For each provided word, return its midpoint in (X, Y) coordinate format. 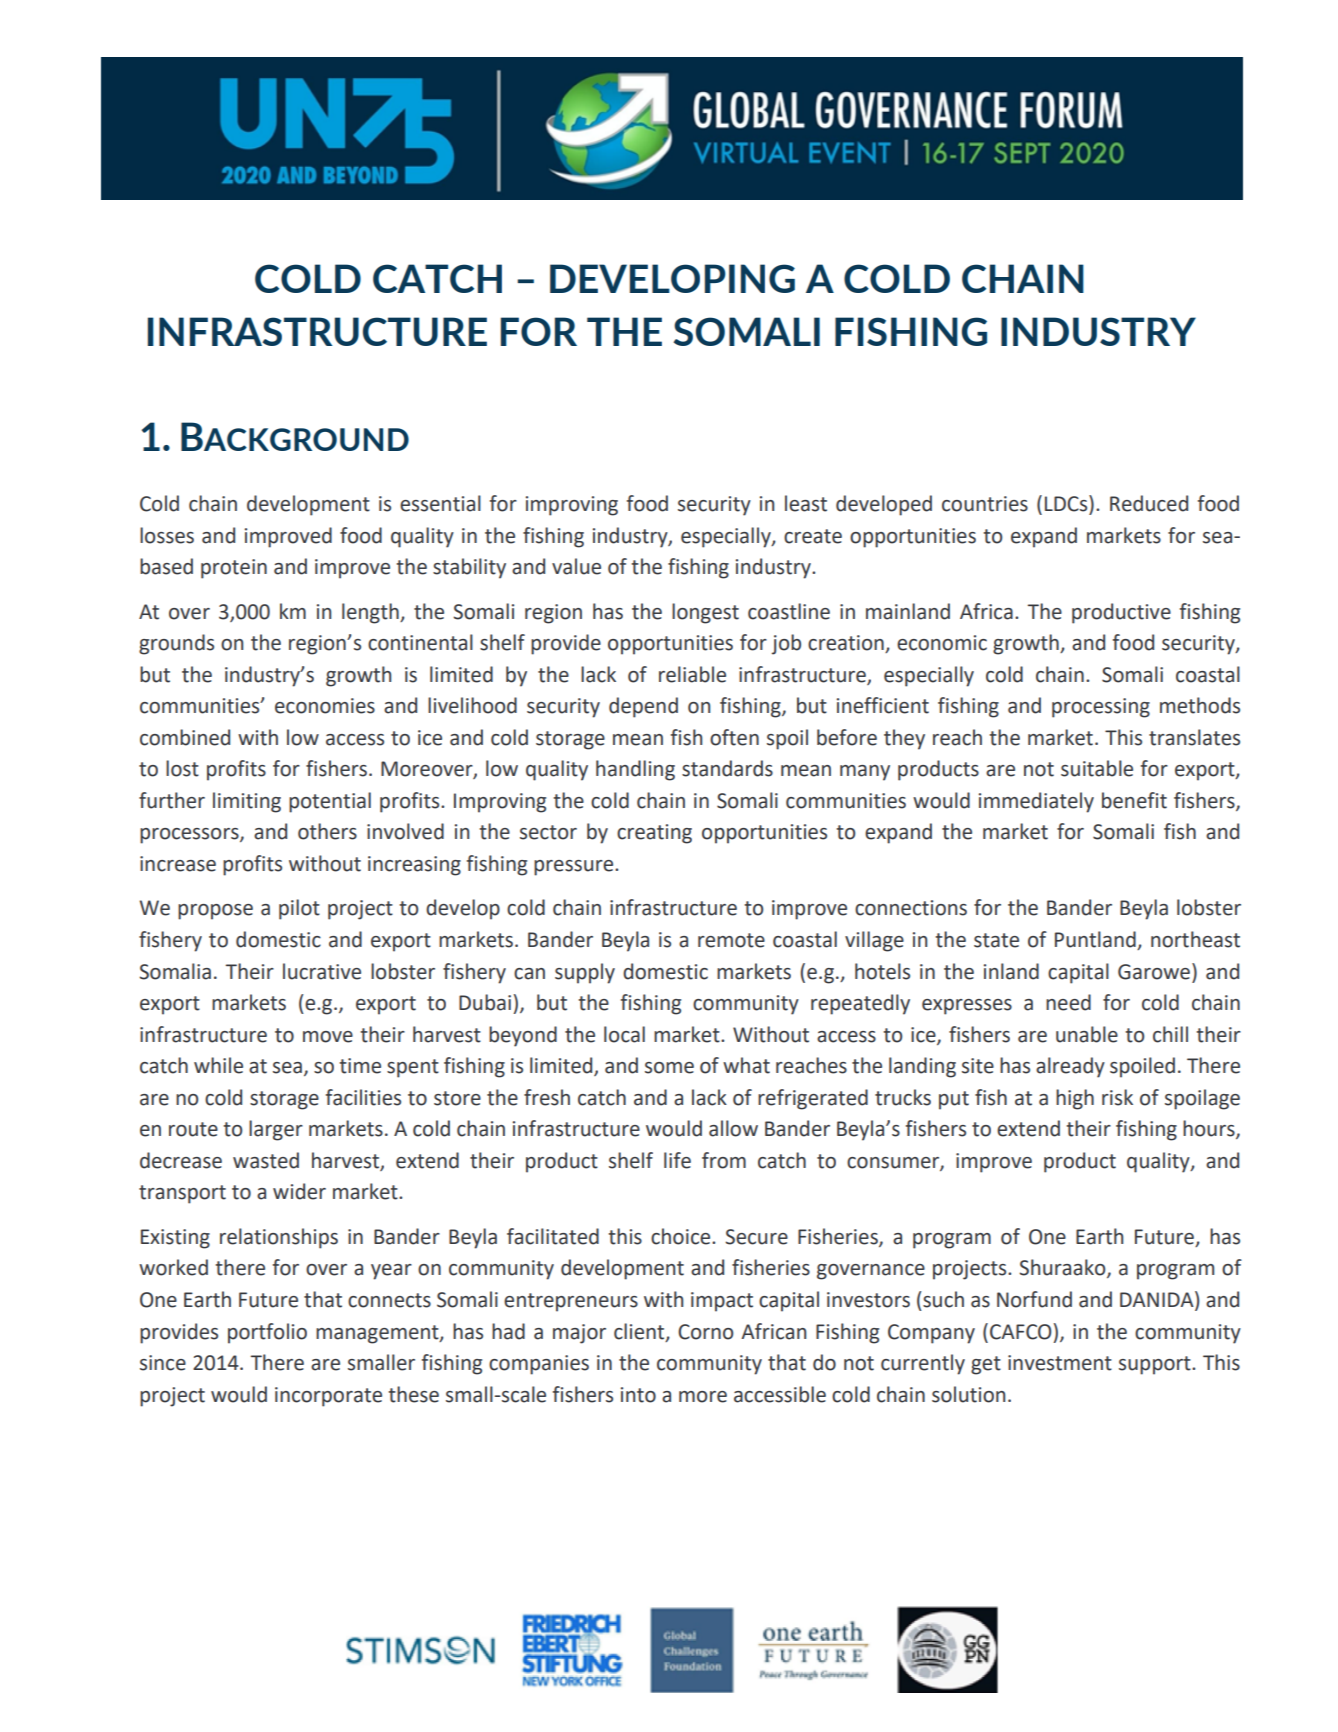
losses (167, 535)
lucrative (322, 971)
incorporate (328, 1397)
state (996, 940)
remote (731, 940)
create (813, 536)
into (638, 1395)
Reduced (1149, 503)
